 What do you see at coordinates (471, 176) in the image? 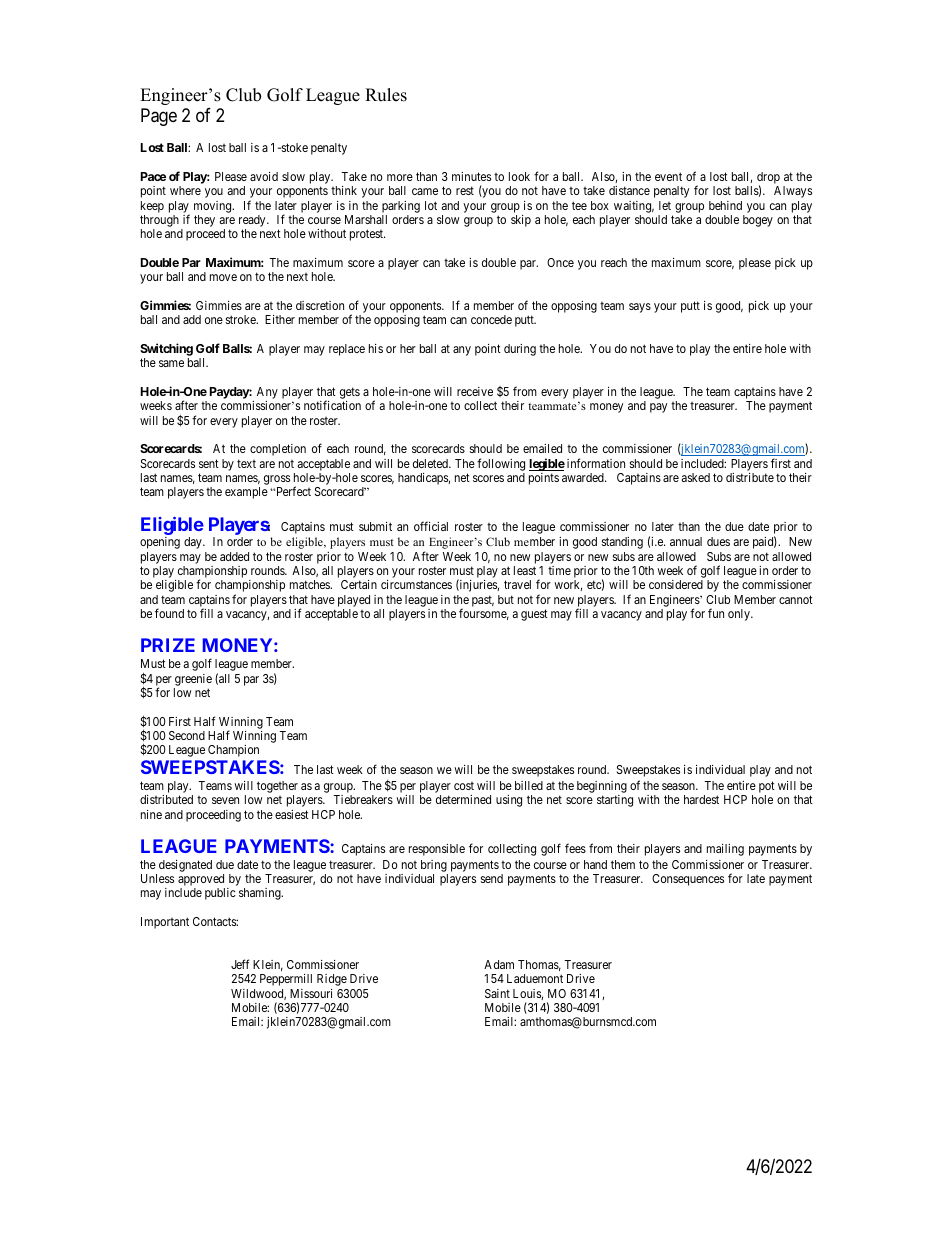
I see `minutes` at bounding box center [471, 176].
